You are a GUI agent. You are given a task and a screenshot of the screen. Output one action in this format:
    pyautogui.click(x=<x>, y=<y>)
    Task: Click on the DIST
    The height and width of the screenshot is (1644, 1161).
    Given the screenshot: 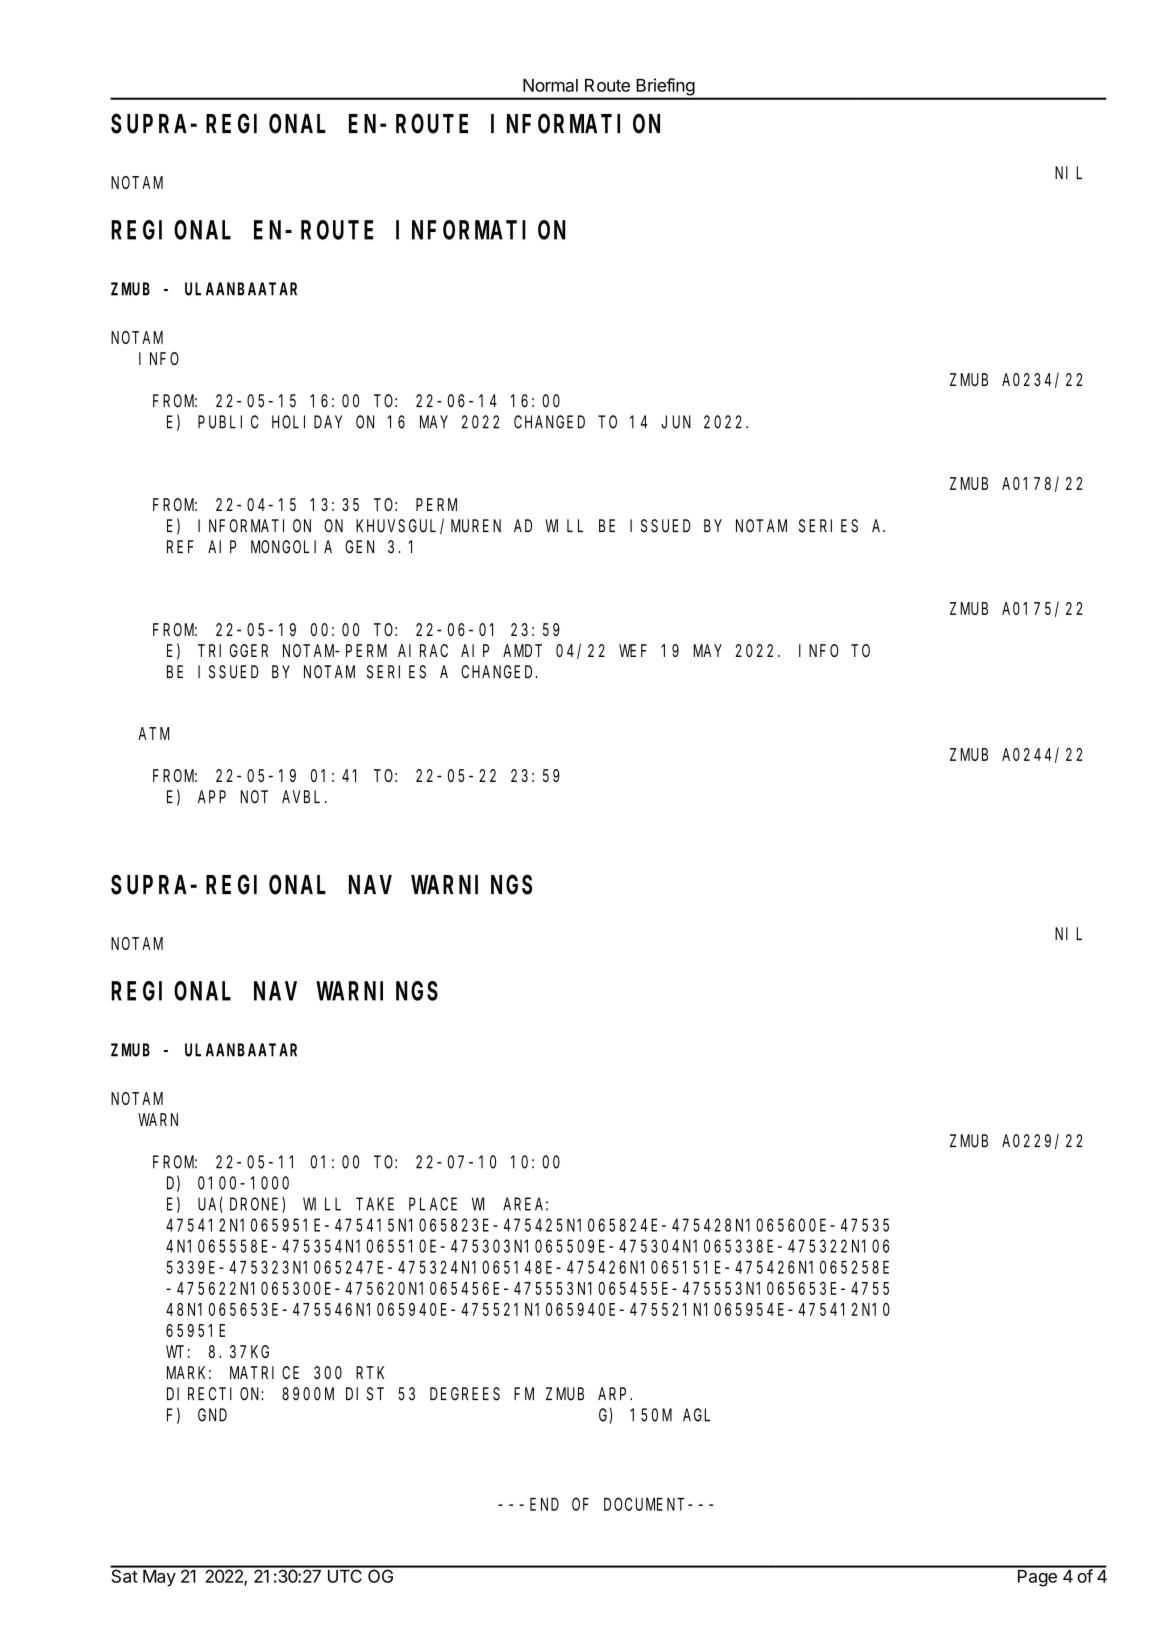 What is the action you would take?
    pyautogui.click(x=365, y=1394)
